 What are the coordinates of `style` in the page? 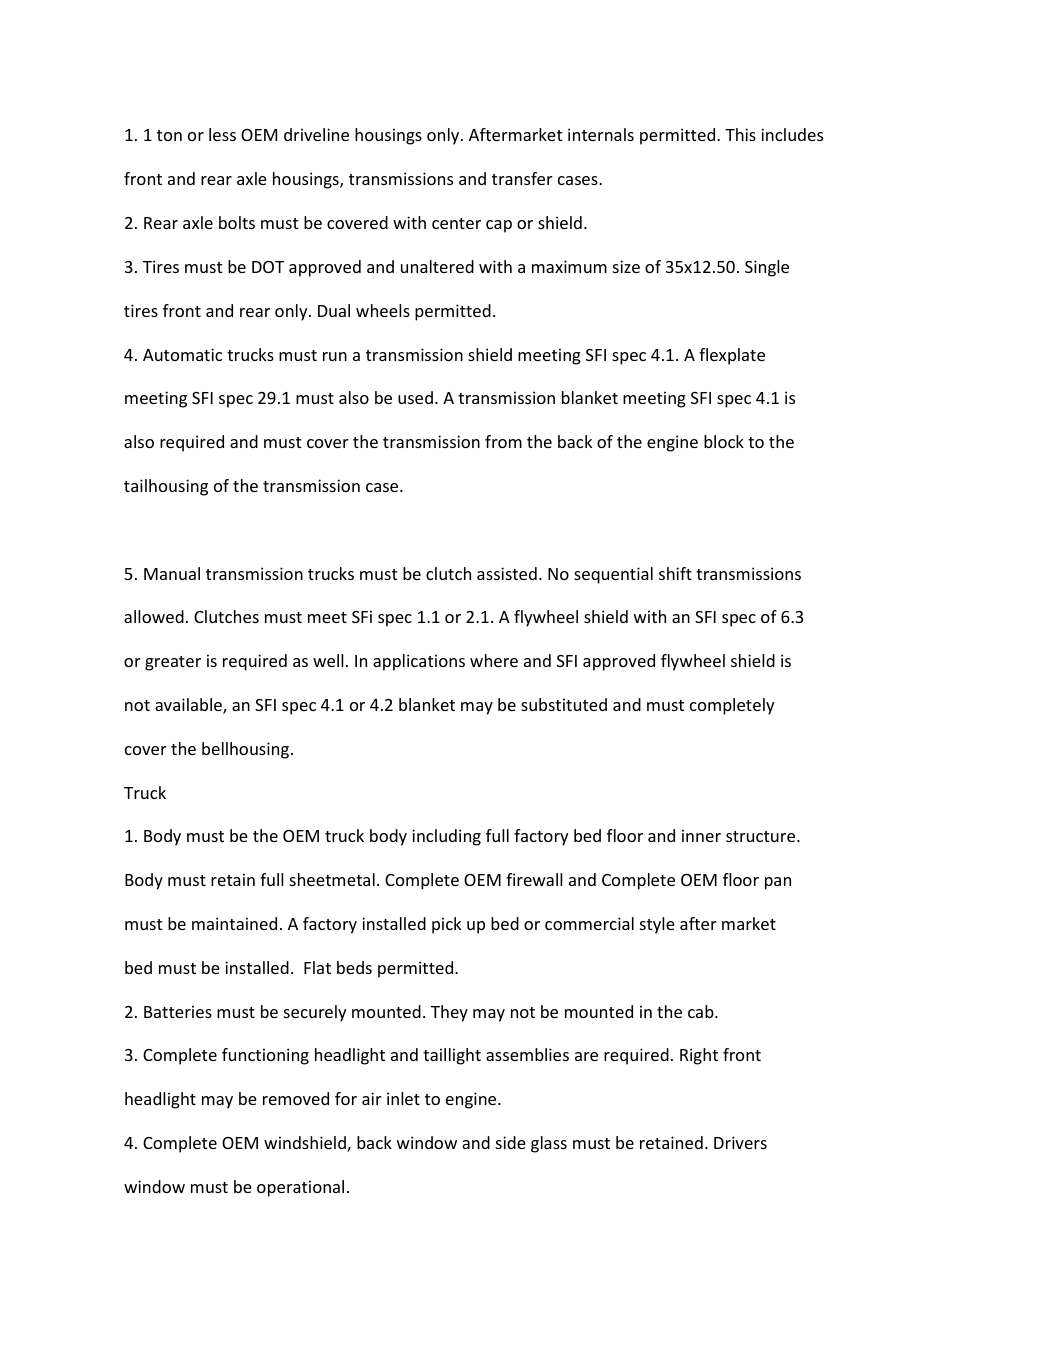 It's located at (657, 925).
